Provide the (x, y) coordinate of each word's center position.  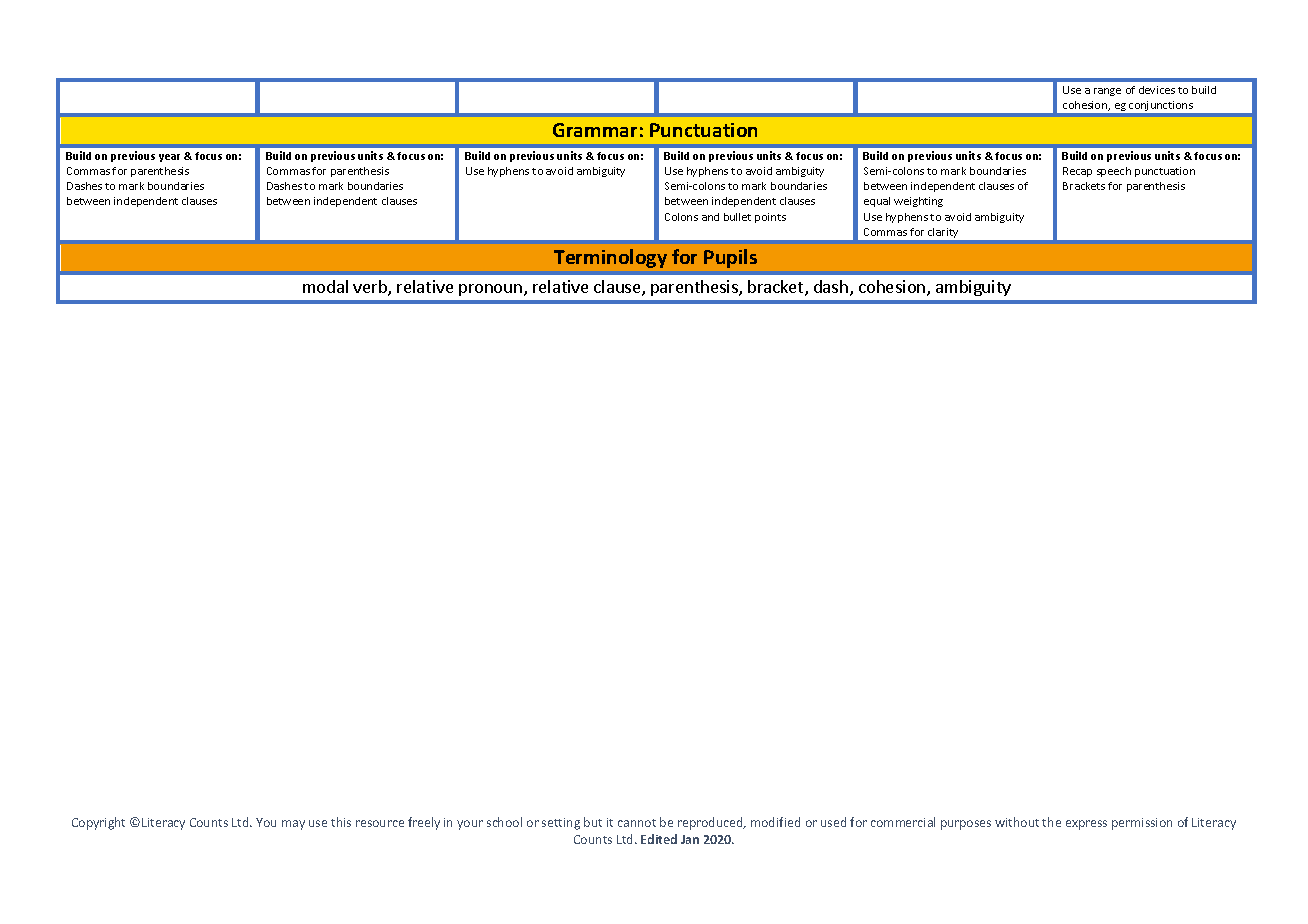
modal (325, 286)
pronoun (490, 290)
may (293, 825)
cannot (637, 823)
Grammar (595, 130)
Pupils (730, 258)
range (1107, 92)
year (169, 158)
